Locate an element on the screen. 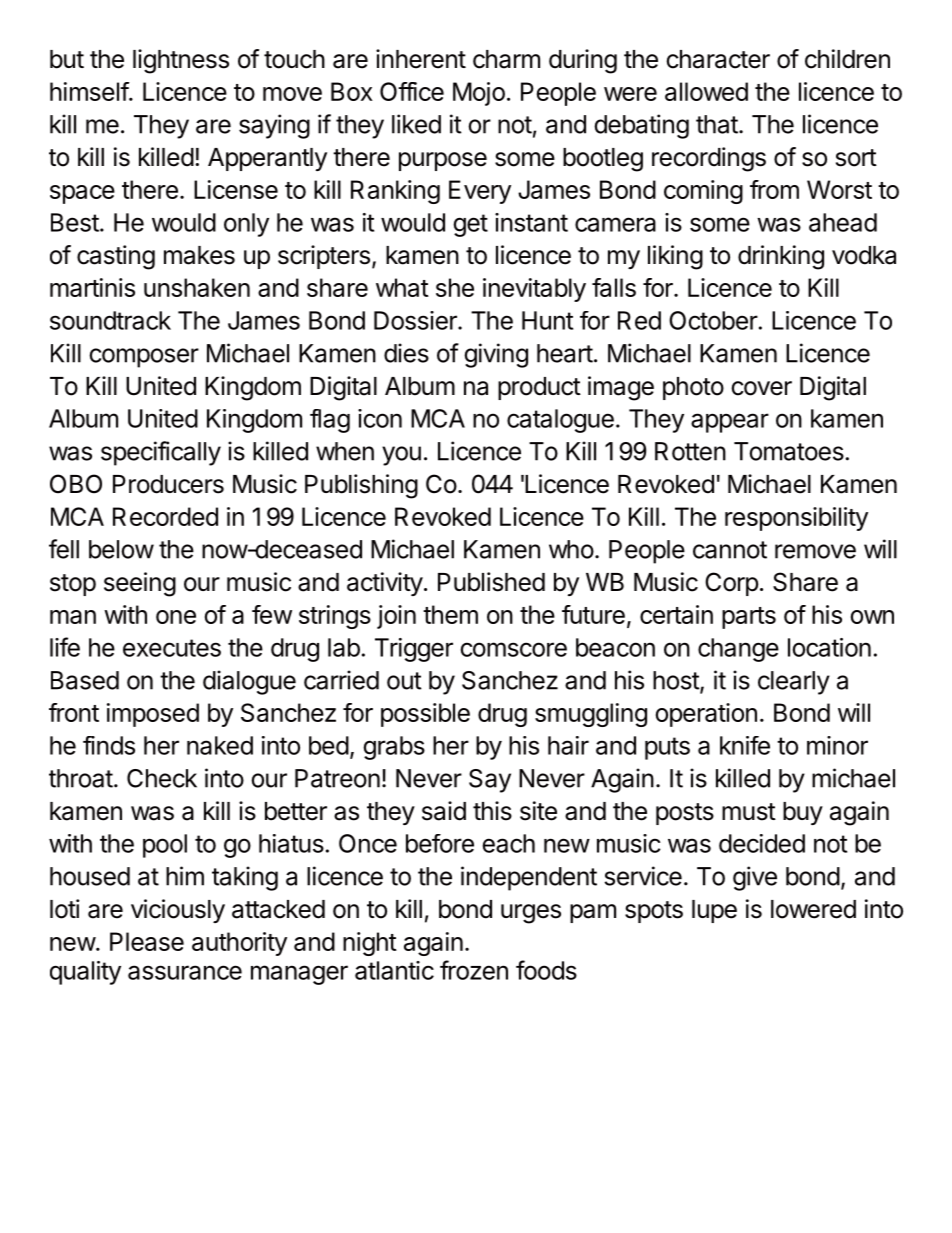  Recorded is located at coordinates (165, 516).
